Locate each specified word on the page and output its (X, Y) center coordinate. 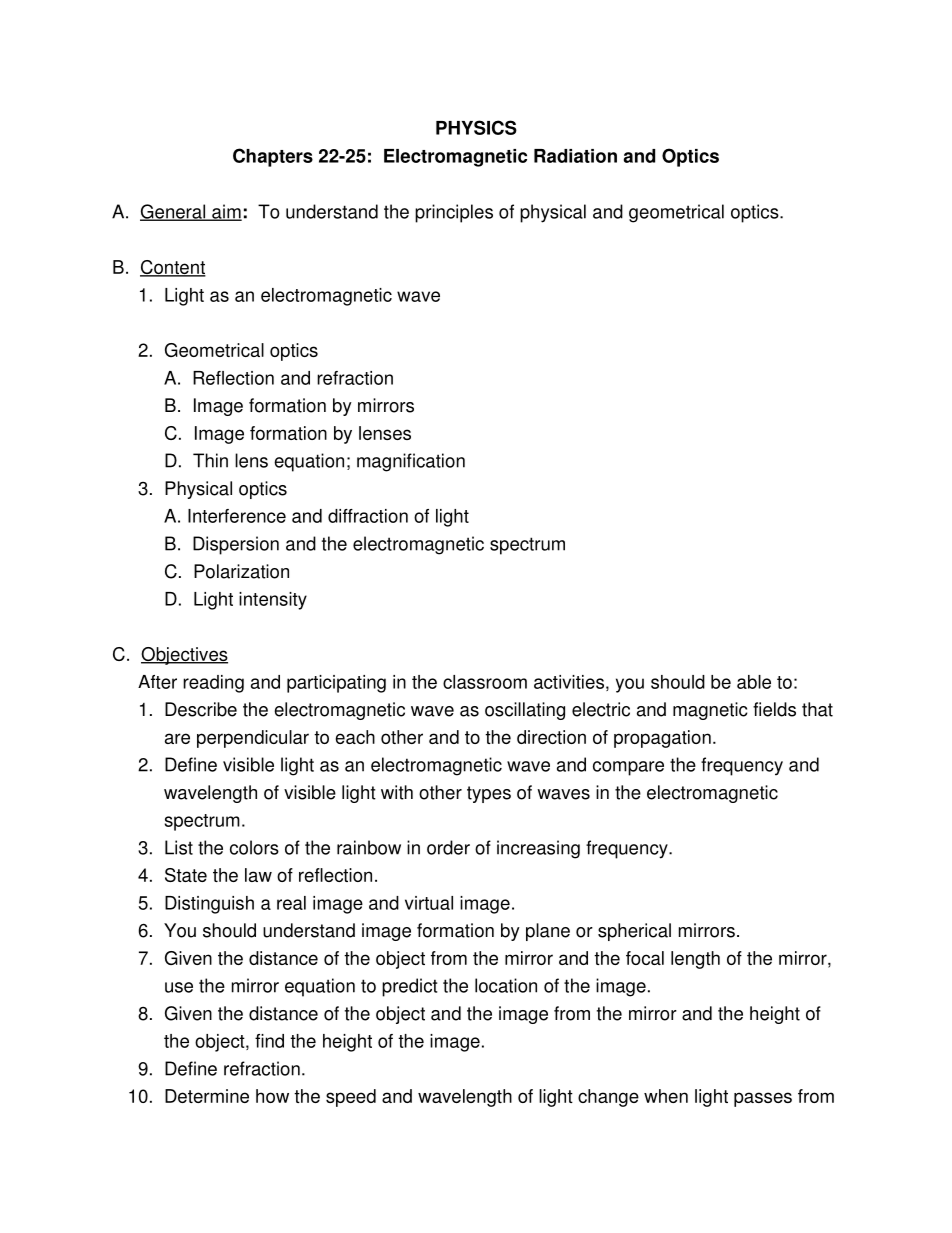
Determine (207, 1096)
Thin (210, 460)
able (754, 682)
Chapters (273, 157)
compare (628, 768)
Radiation (575, 156)
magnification (411, 462)
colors (254, 847)
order (448, 847)
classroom (485, 682)
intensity (273, 601)
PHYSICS (476, 127)
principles (454, 213)
